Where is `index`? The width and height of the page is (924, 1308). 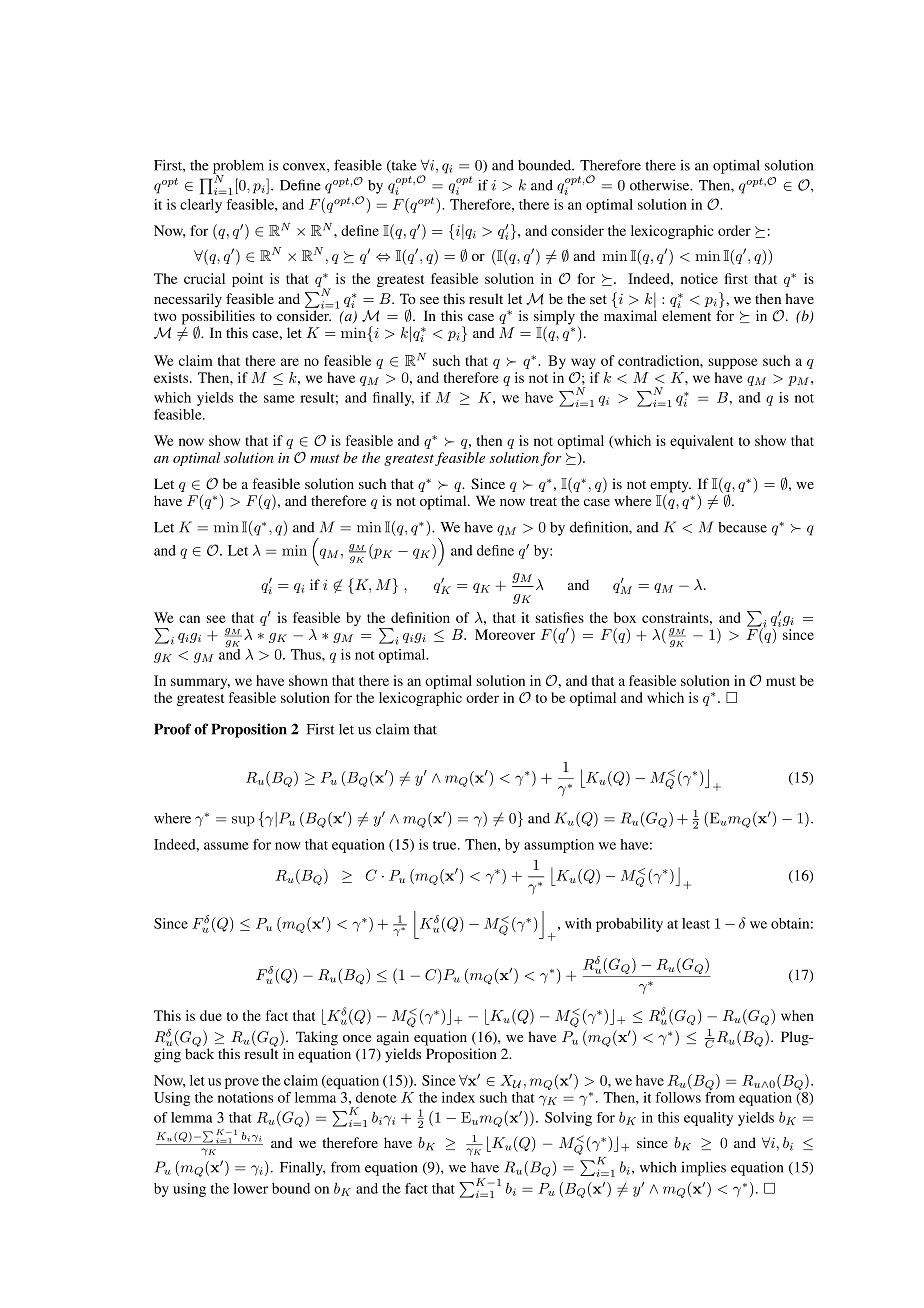 index is located at coordinates (458, 1097).
